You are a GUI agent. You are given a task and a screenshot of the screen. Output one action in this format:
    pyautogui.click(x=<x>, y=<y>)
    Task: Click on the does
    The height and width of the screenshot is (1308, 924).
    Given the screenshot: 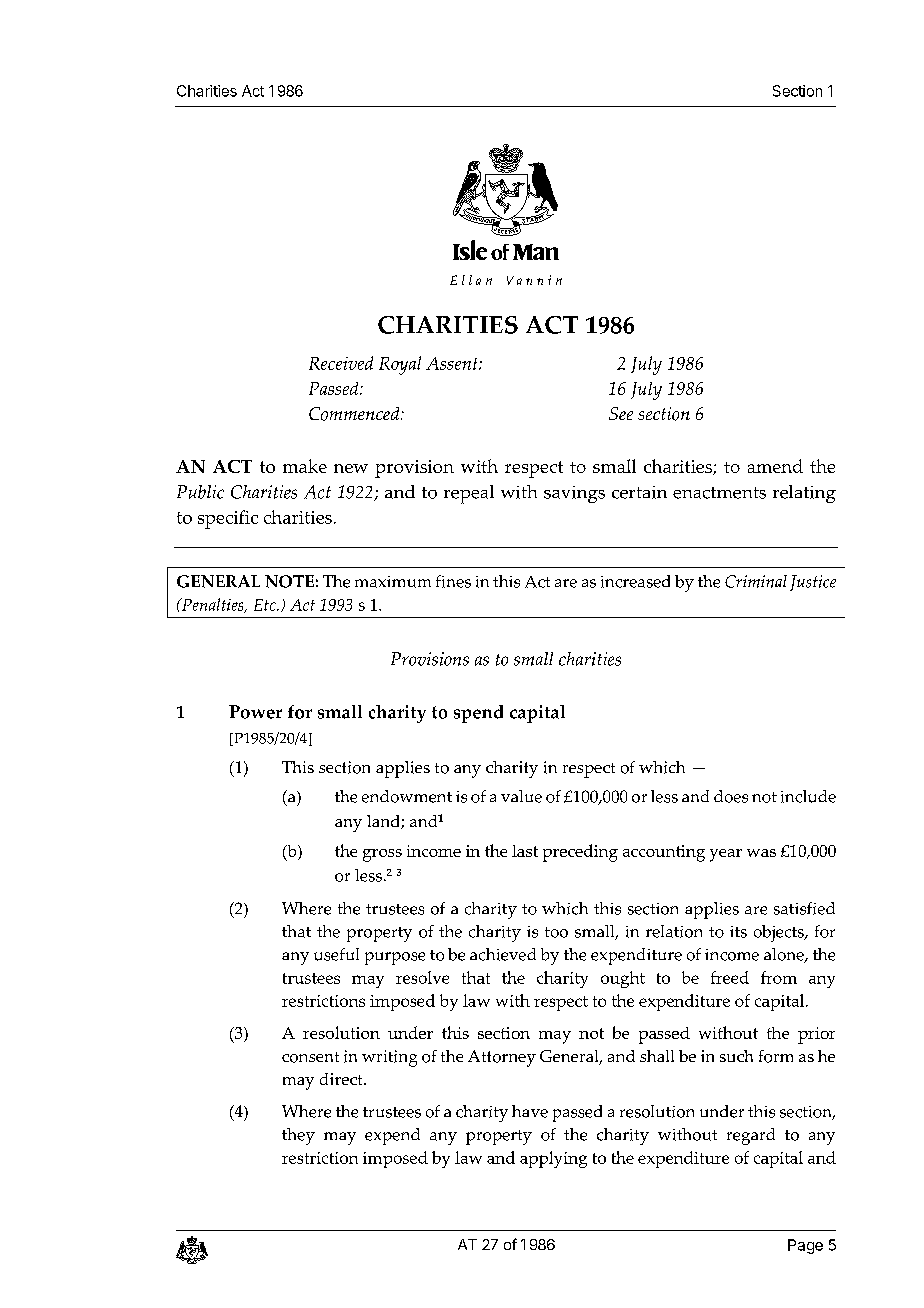 What is the action you would take?
    pyautogui.click(x=731, y=796)
